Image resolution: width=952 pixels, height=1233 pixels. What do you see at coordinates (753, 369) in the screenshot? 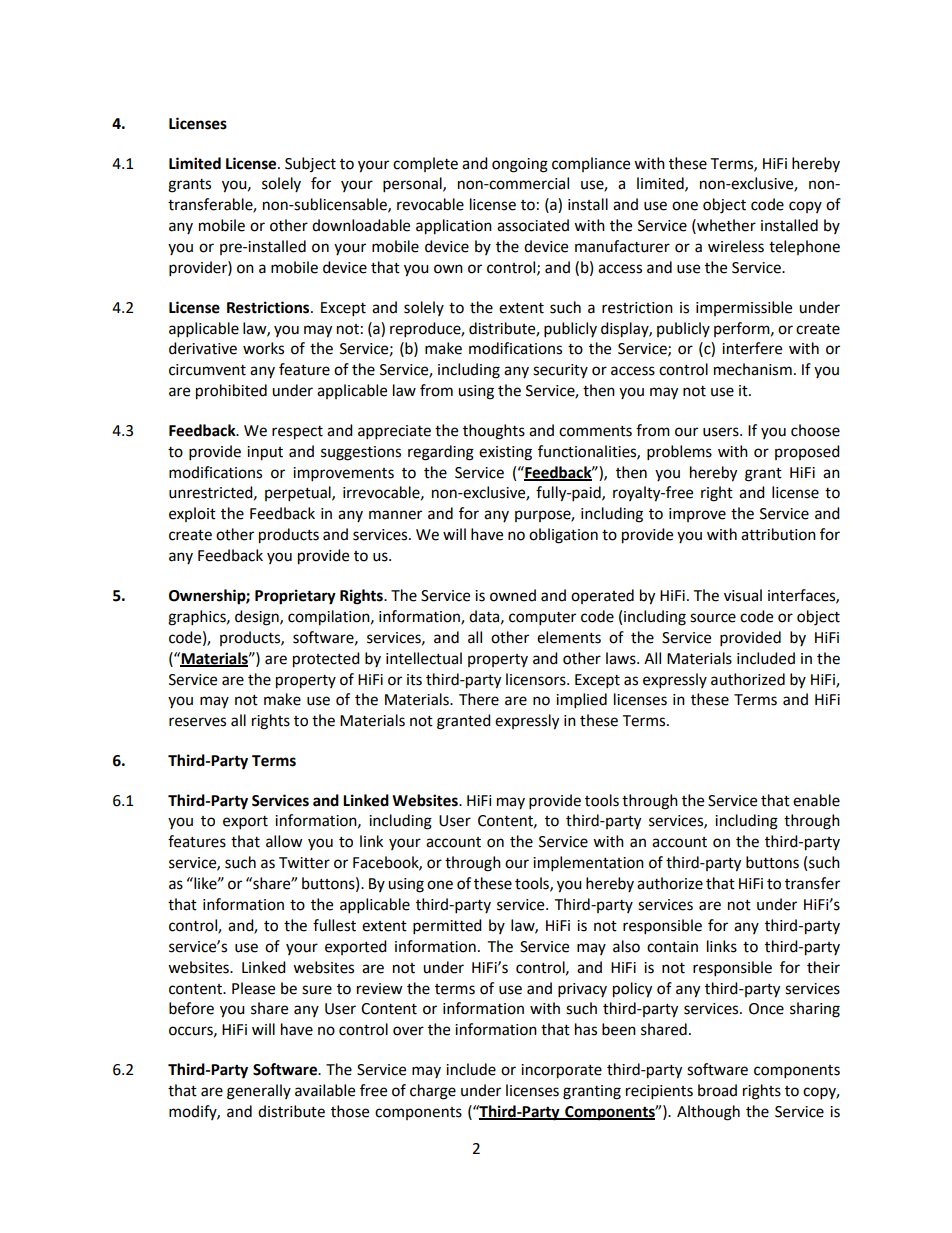
I see `mechanism` at bounding box center [753, 369].
